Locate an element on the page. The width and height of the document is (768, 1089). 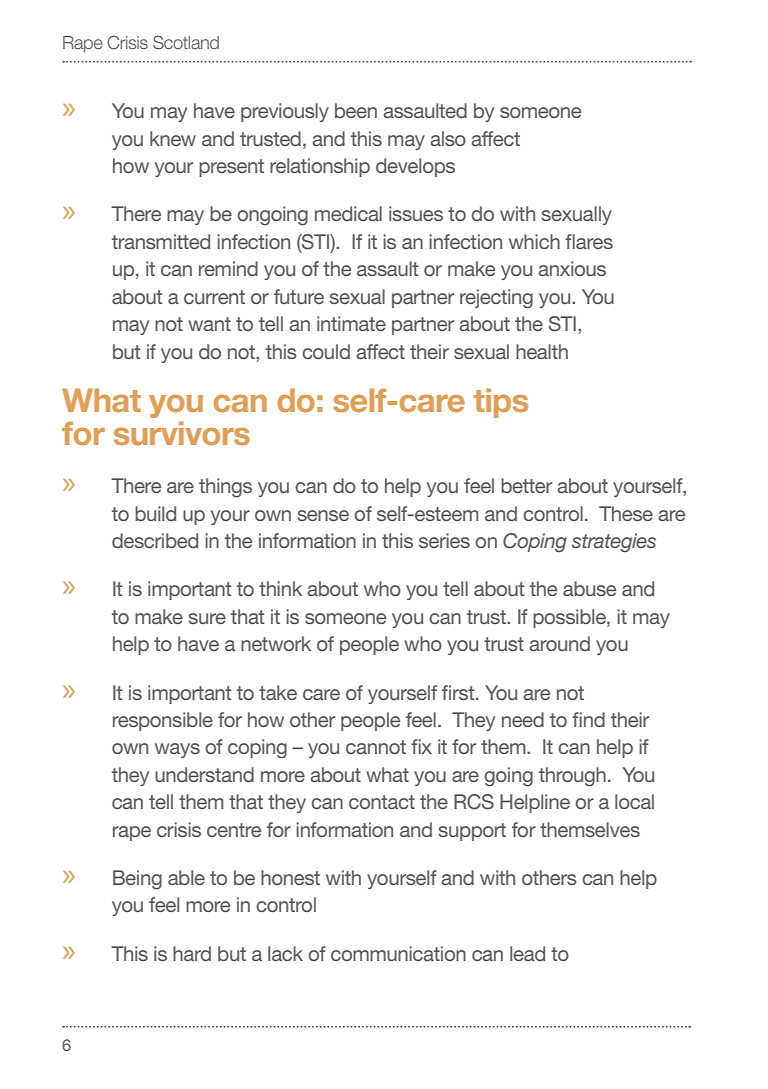
Scotland is located at coordinates (186, 42).
